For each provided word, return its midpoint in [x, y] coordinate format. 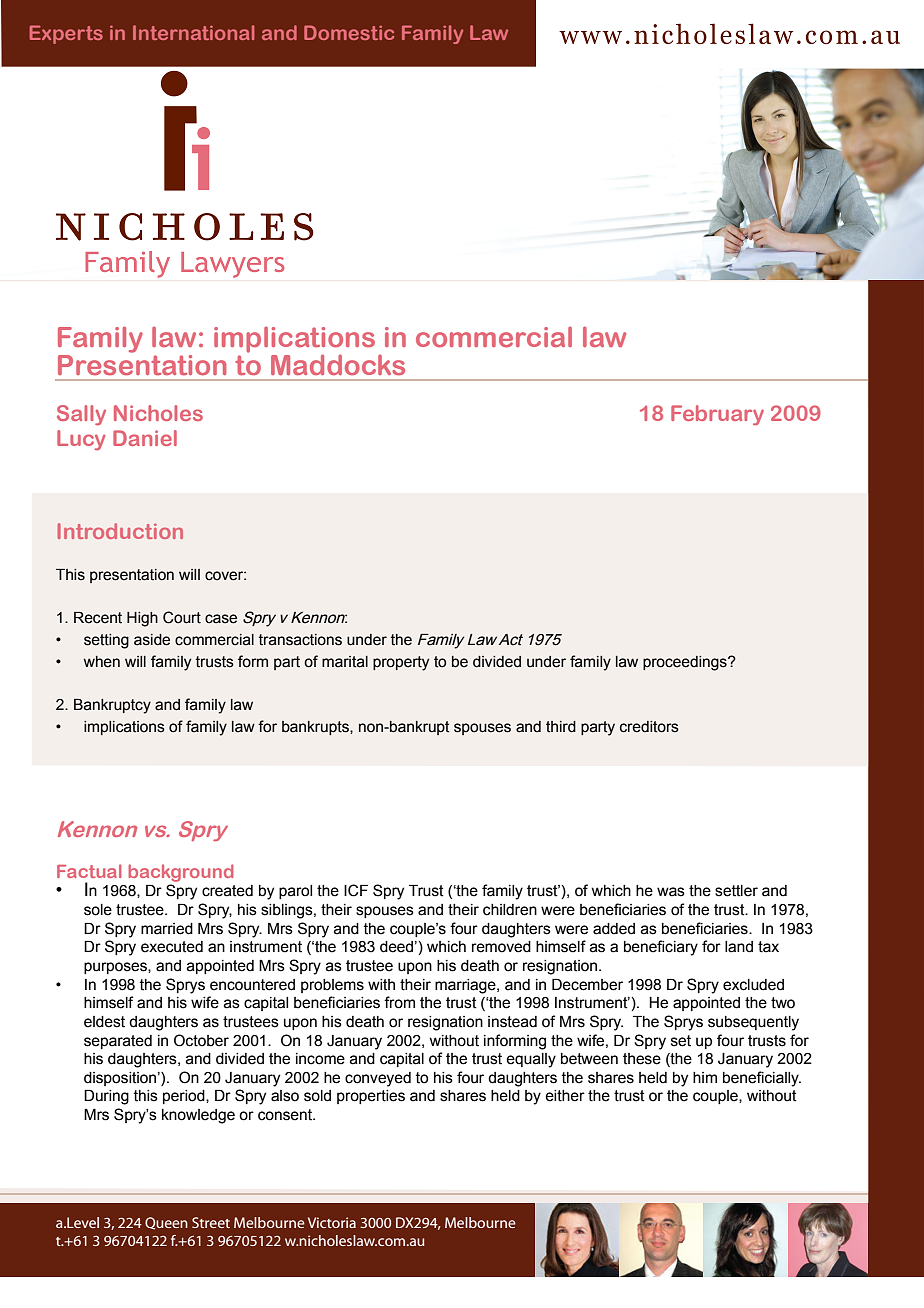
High [142, 619]
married [167, 929]
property [401, 663]
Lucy [81, 440]
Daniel [145, 438]
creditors [649, 727]
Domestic [349, 32]
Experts [66, 34]
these [642, 1059]
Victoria [332, 1222]
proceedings [686, 663]
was [671, 892]
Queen [166, 1223]
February [717, 415]
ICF [356, 890]
